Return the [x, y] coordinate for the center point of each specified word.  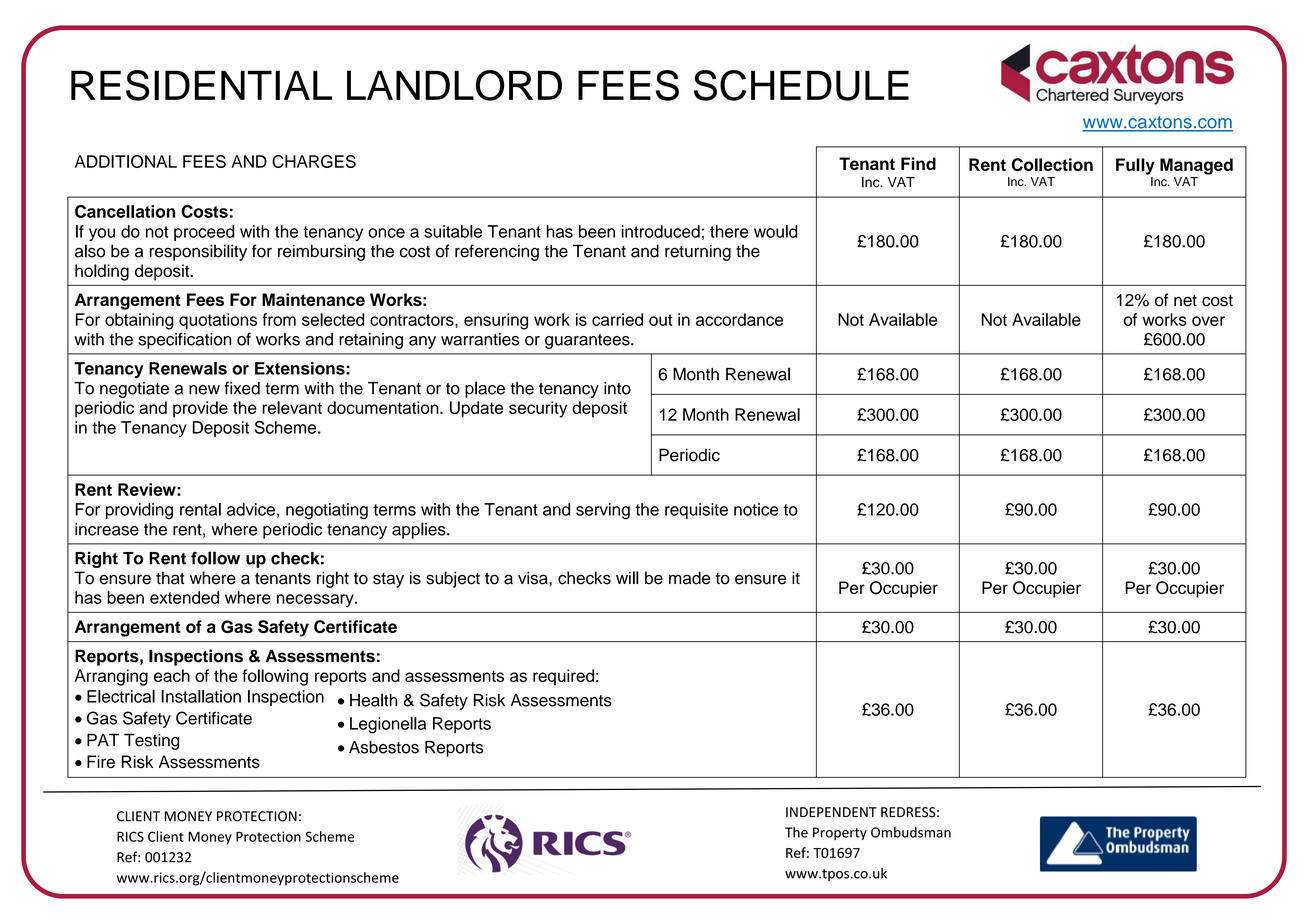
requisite [696, 511]
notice [756, 509]
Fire [101, 761]
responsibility [198, 252]
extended [184, 597]
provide [200, 409]
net [1185, 301]
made [690, 578]
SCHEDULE [801, 85]
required [563, 677]
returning [698, 252]
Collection [1052, 164]
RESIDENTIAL [201, 85]
